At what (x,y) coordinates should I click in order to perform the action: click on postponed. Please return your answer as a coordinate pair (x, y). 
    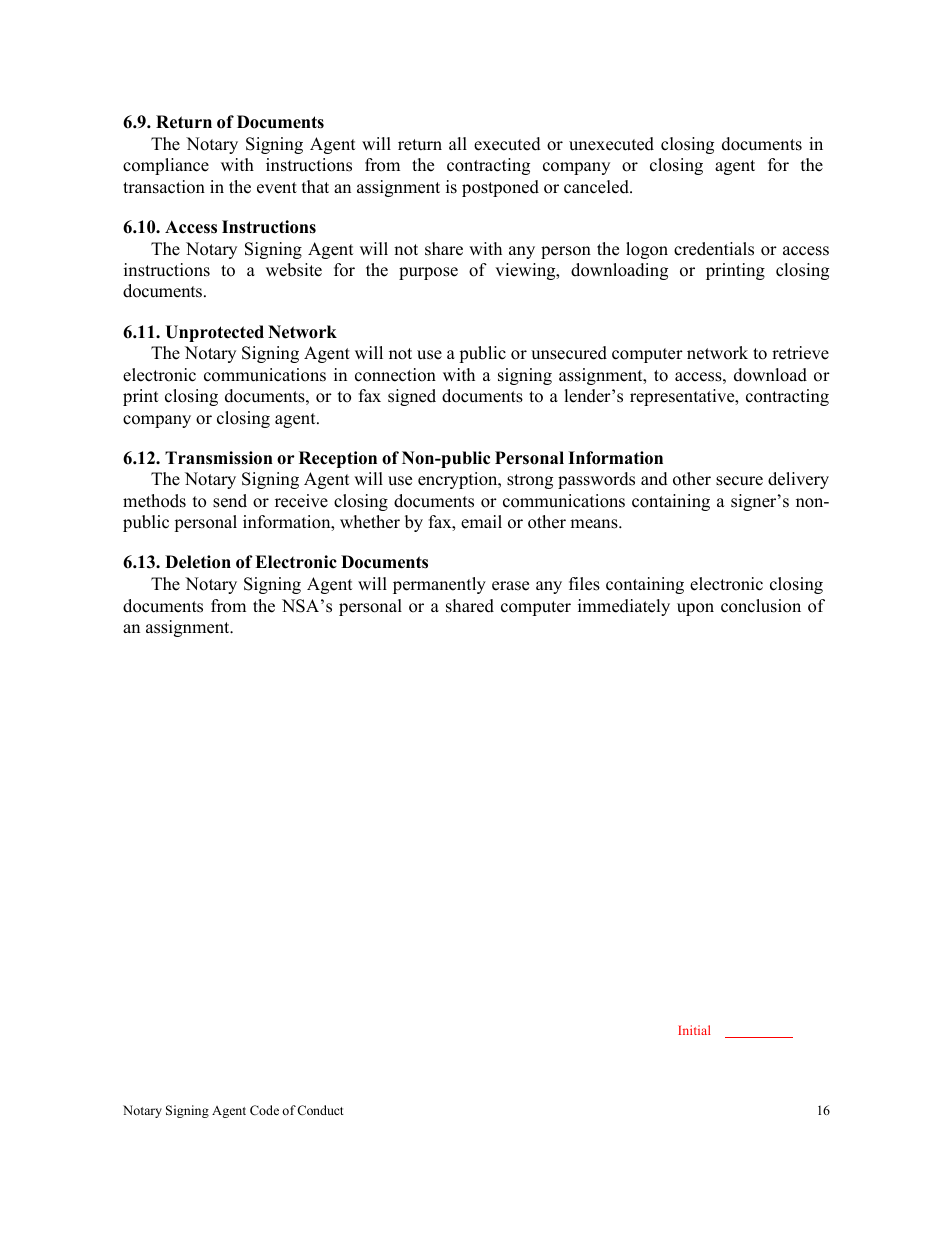
    Looking at the image, I should click on (500, 188).
